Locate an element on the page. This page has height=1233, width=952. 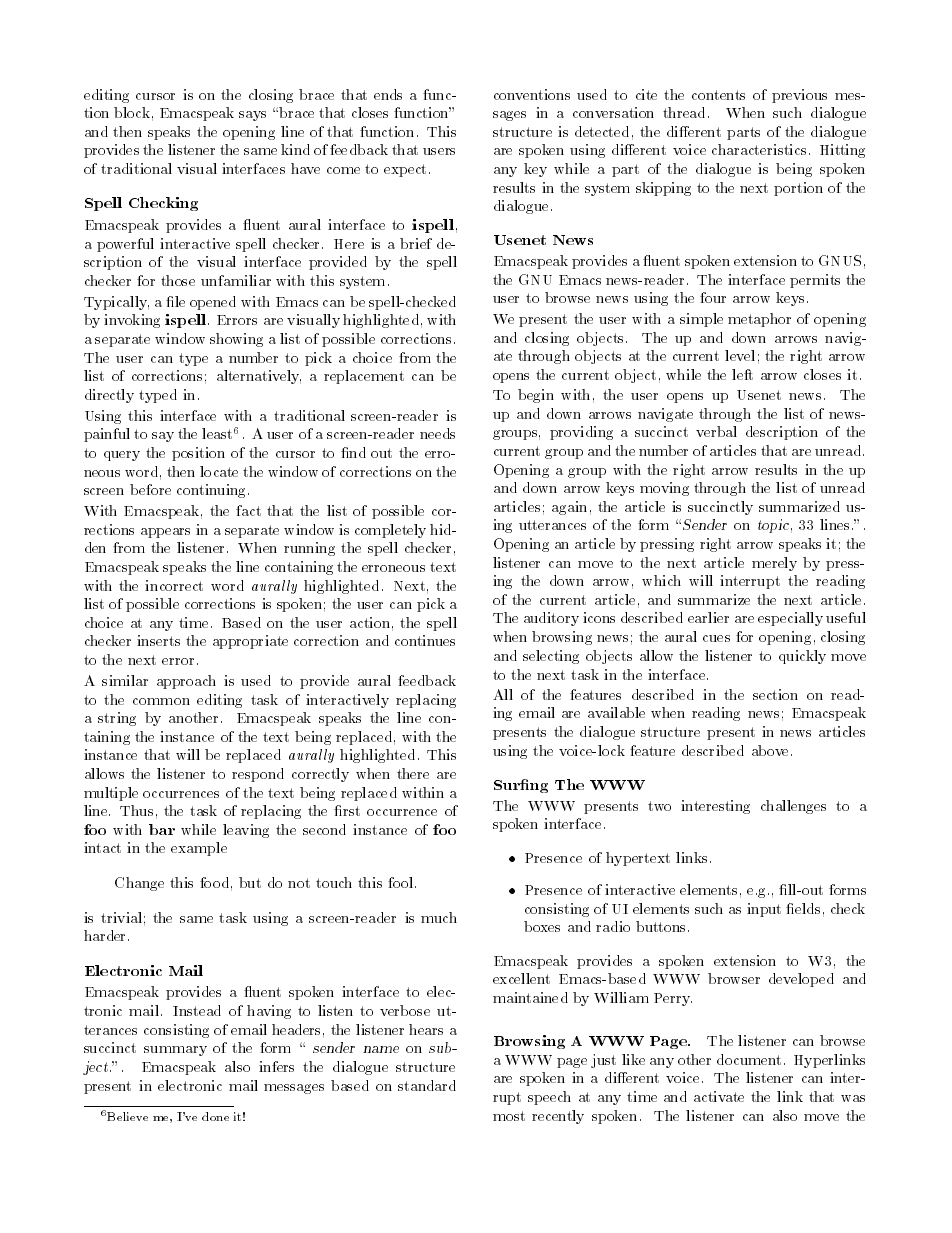
done is located at coordinates (215, 1116).
